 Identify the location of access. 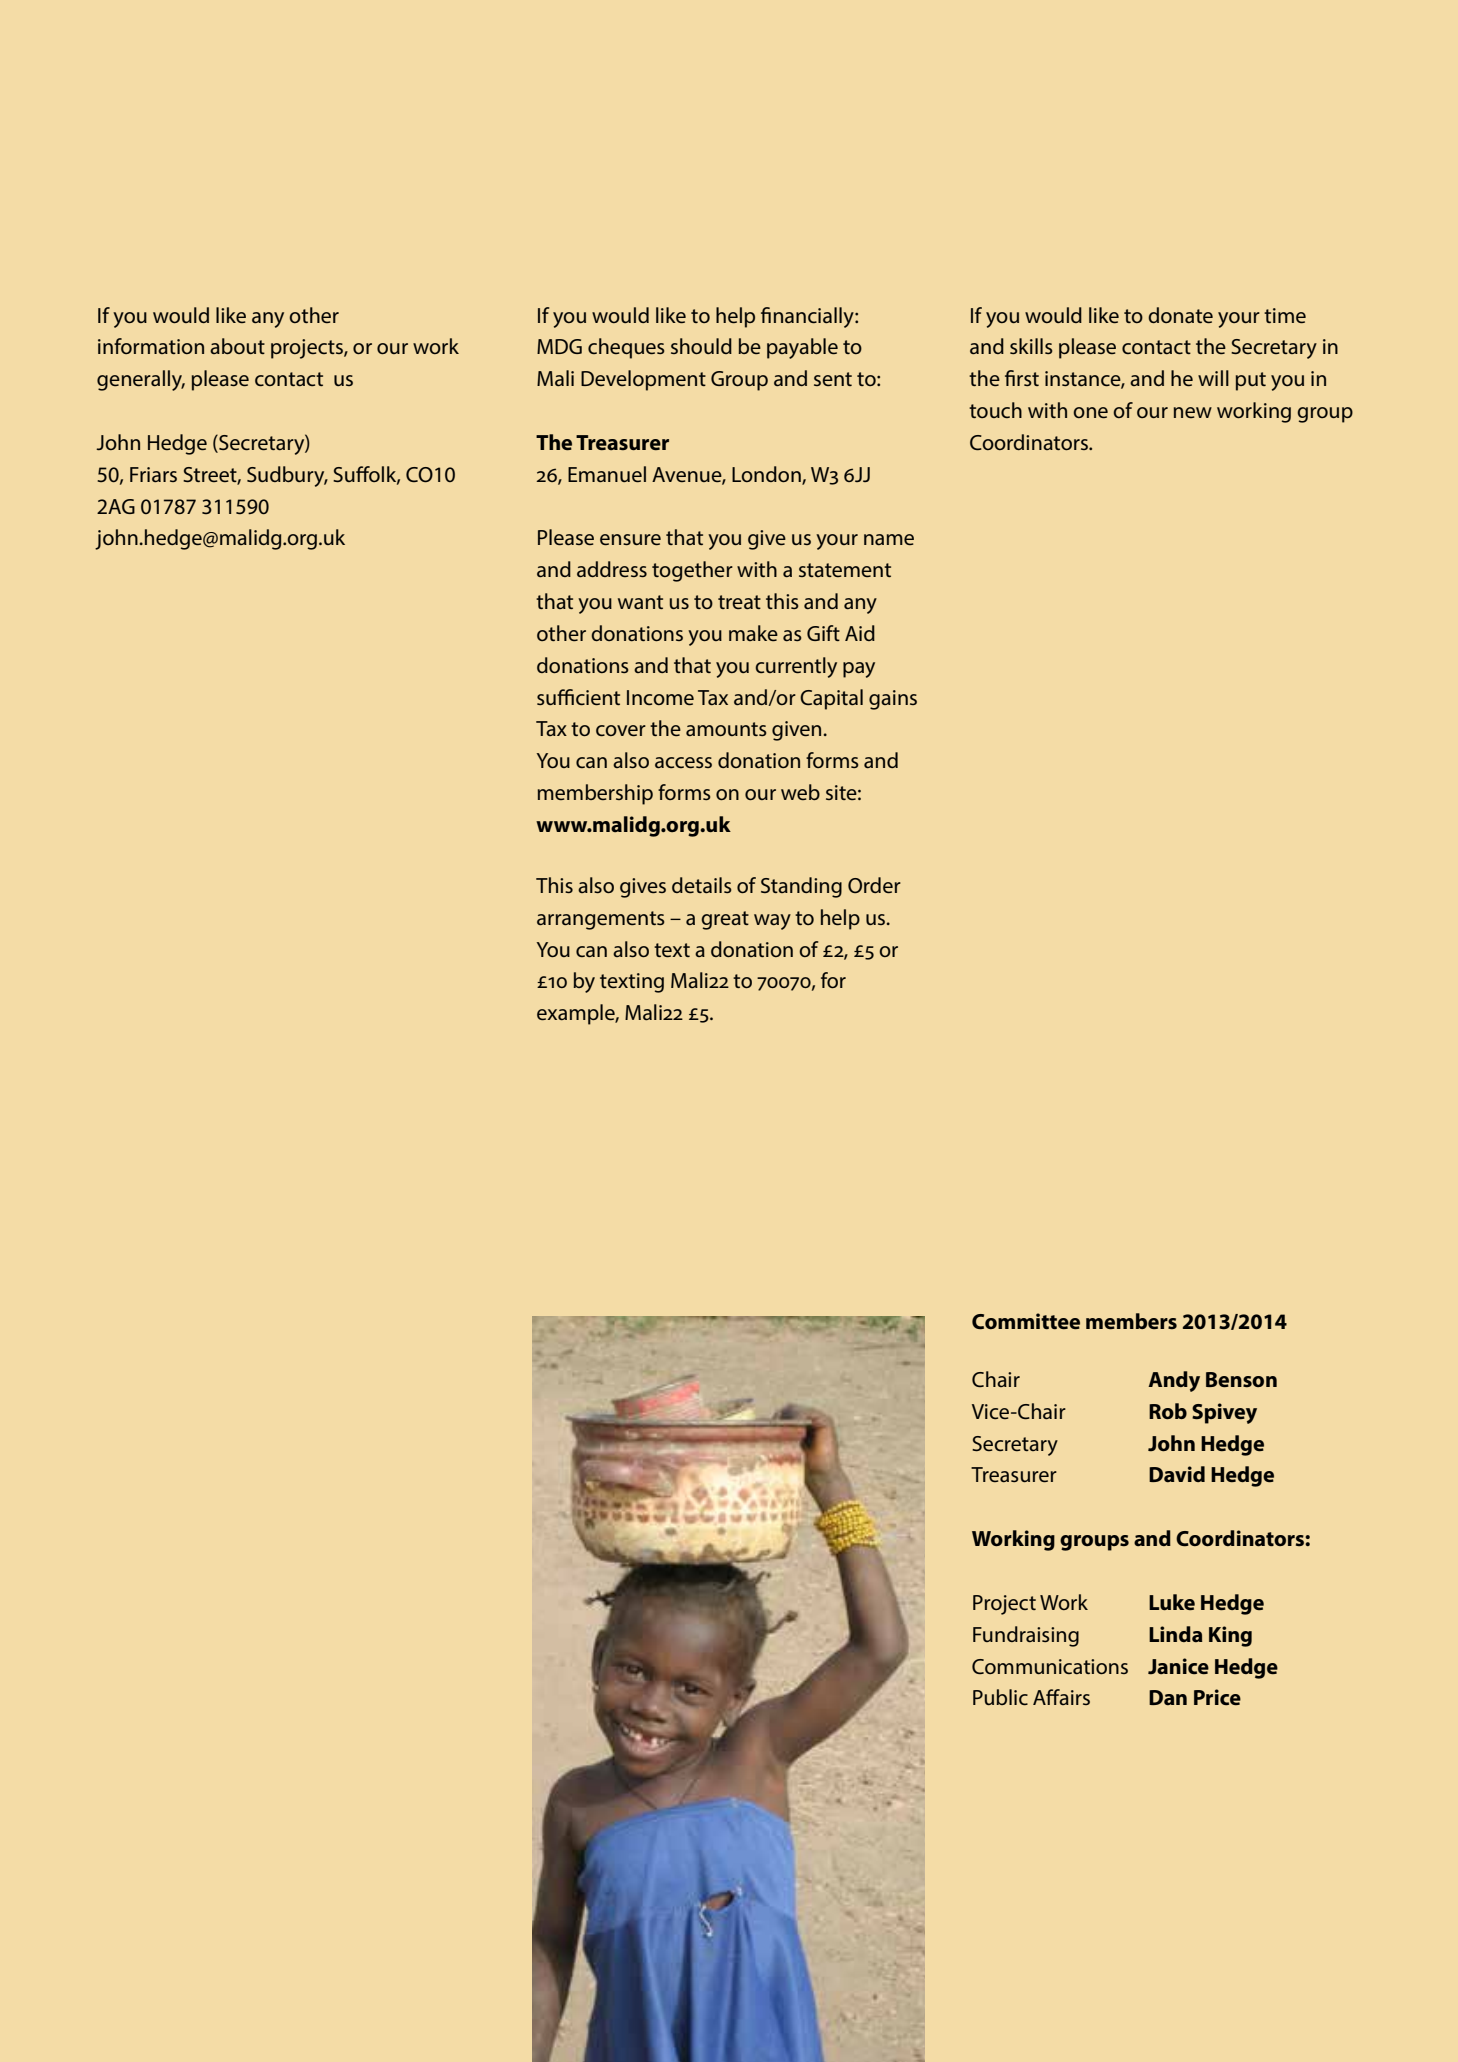
(683, 762).
